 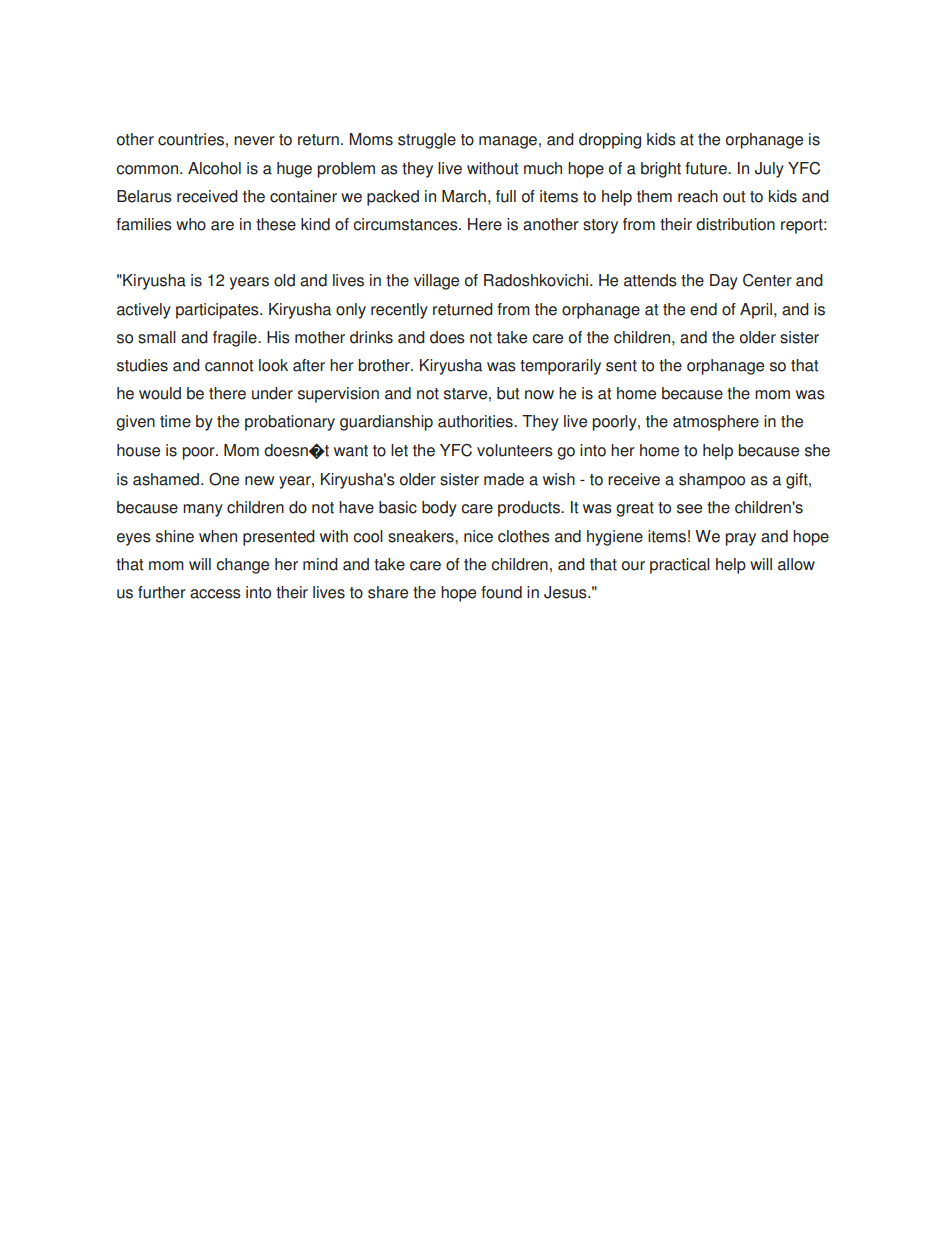 I want to click on found, so click(x=501, y=592).
